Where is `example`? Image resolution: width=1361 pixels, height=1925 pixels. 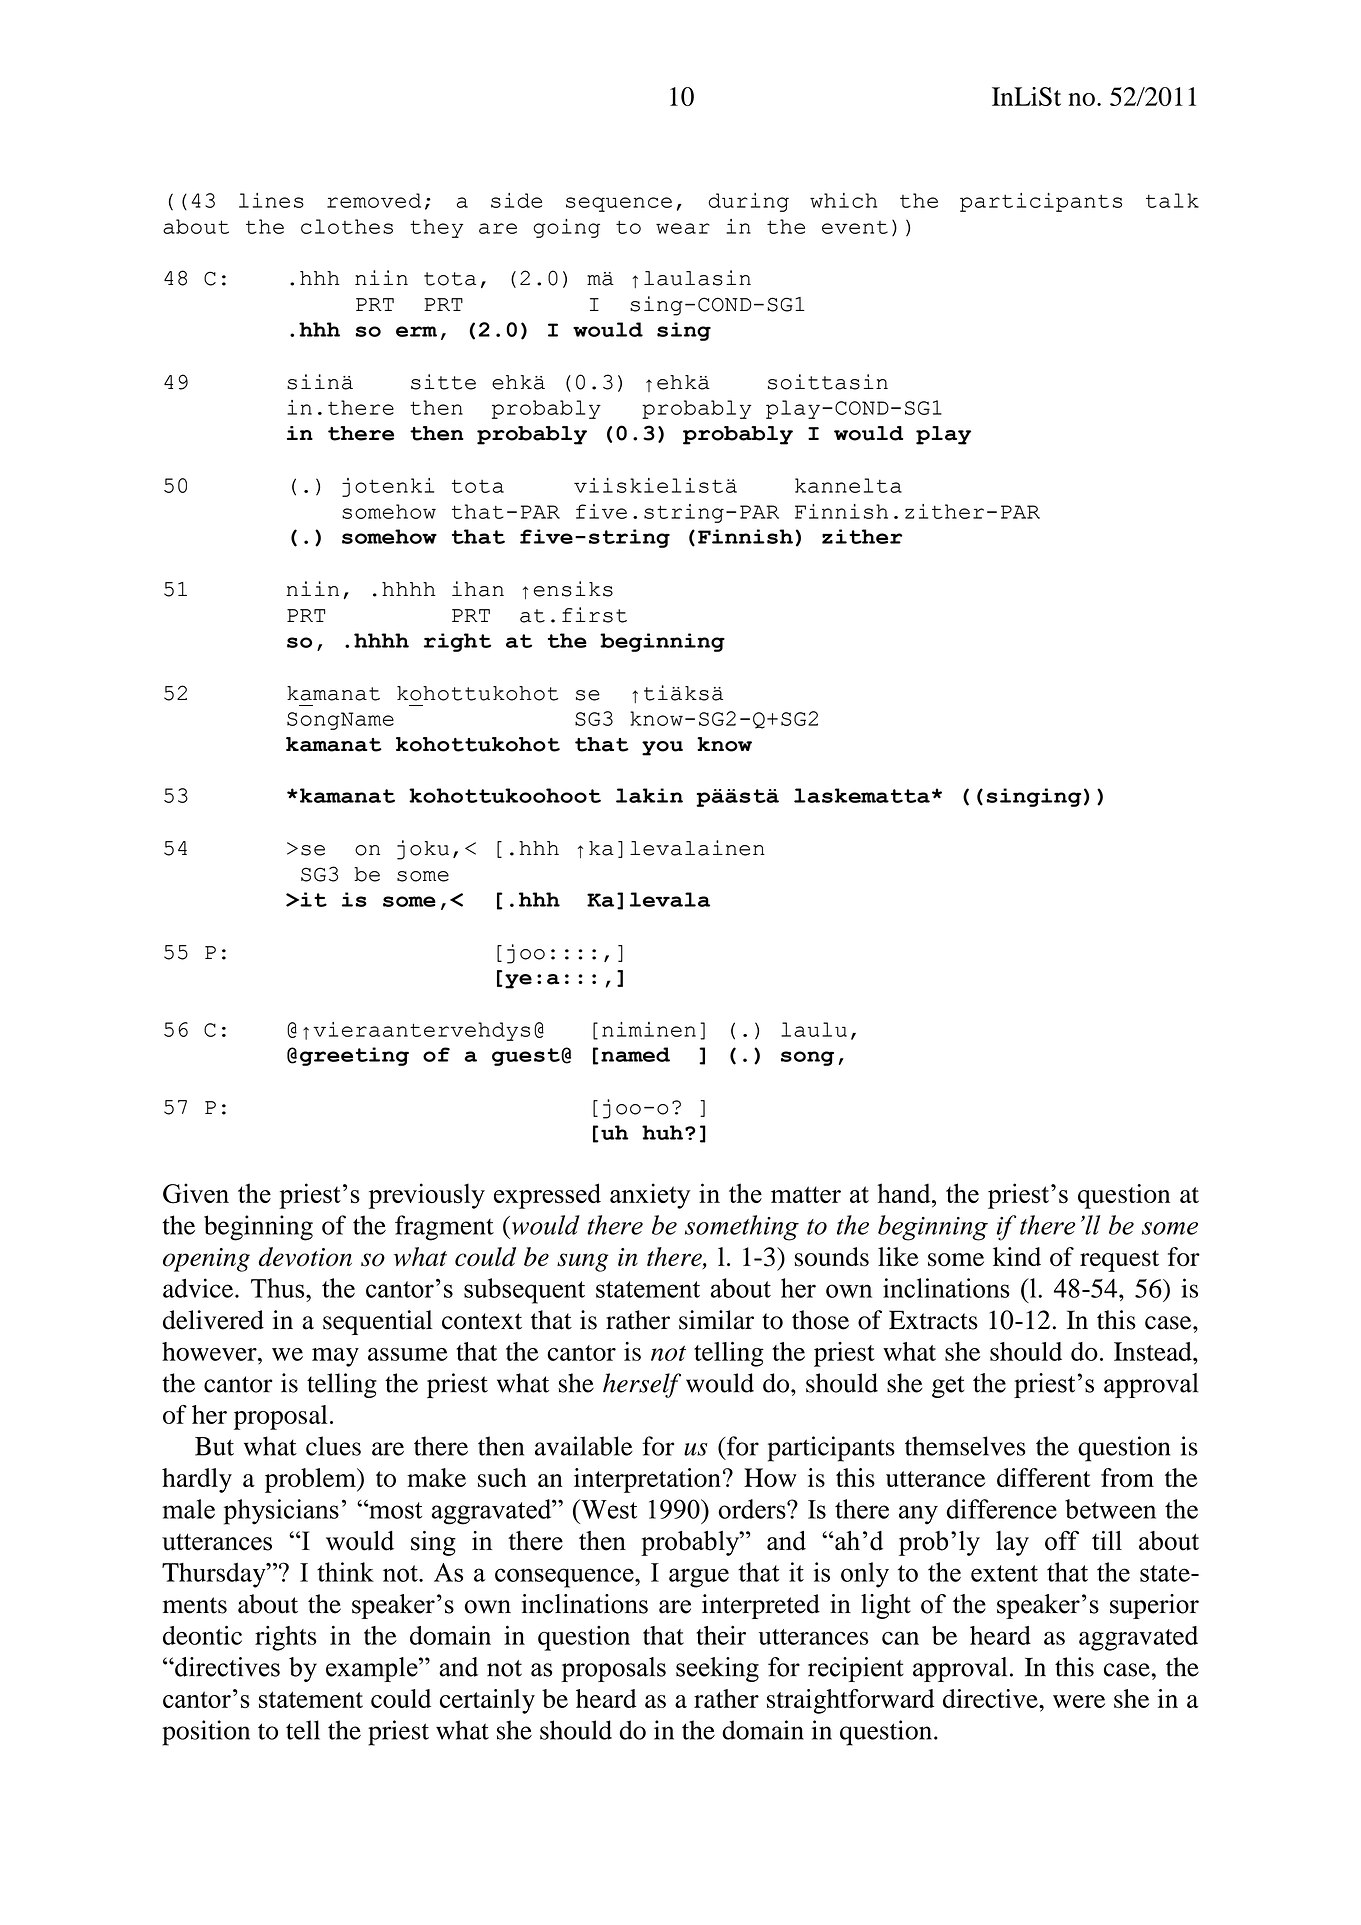
example is located at coordinates (373, 1669).
